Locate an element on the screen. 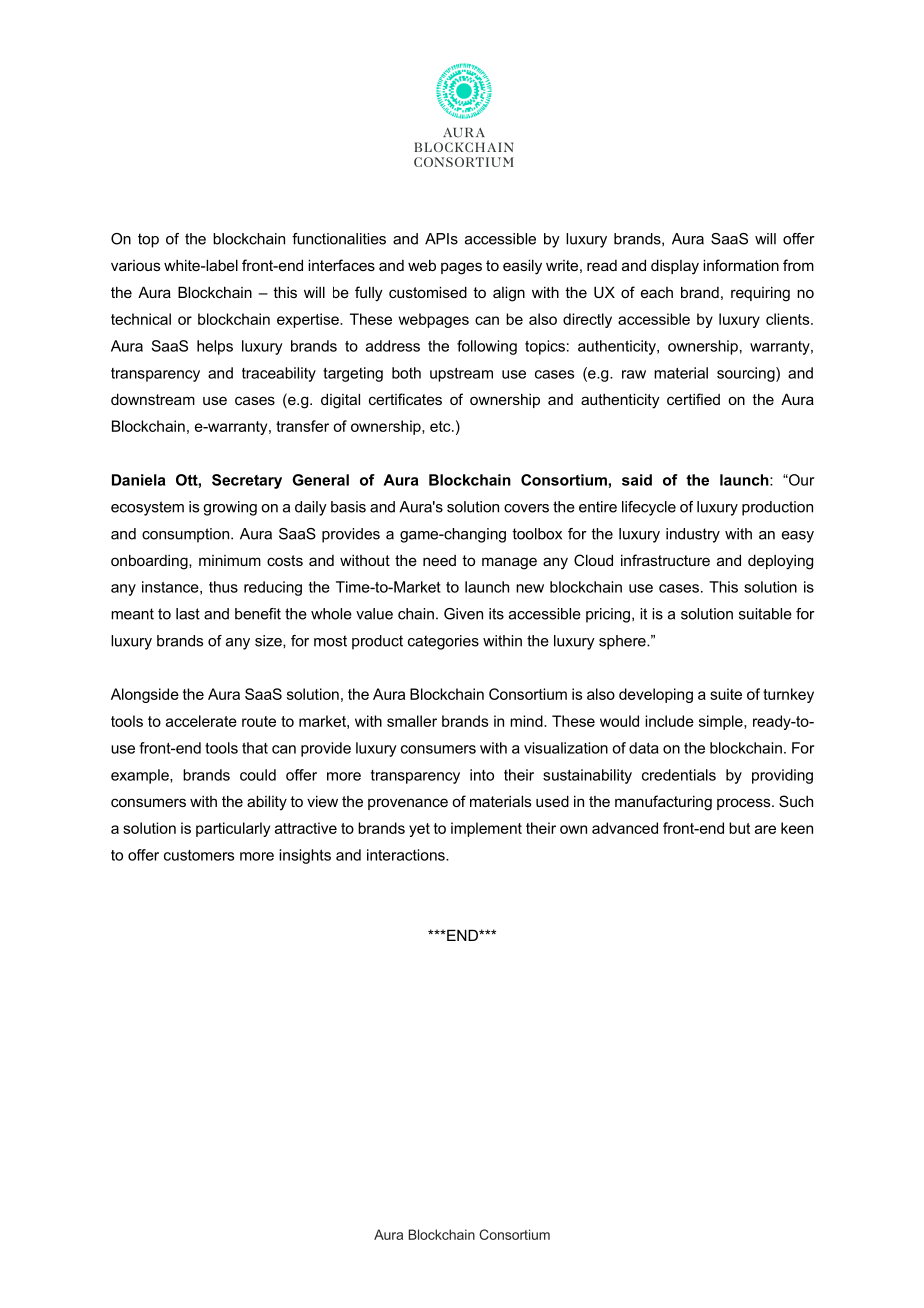 This screenshot has width=924, height=1308. various is located at coordinates (135, 265).
